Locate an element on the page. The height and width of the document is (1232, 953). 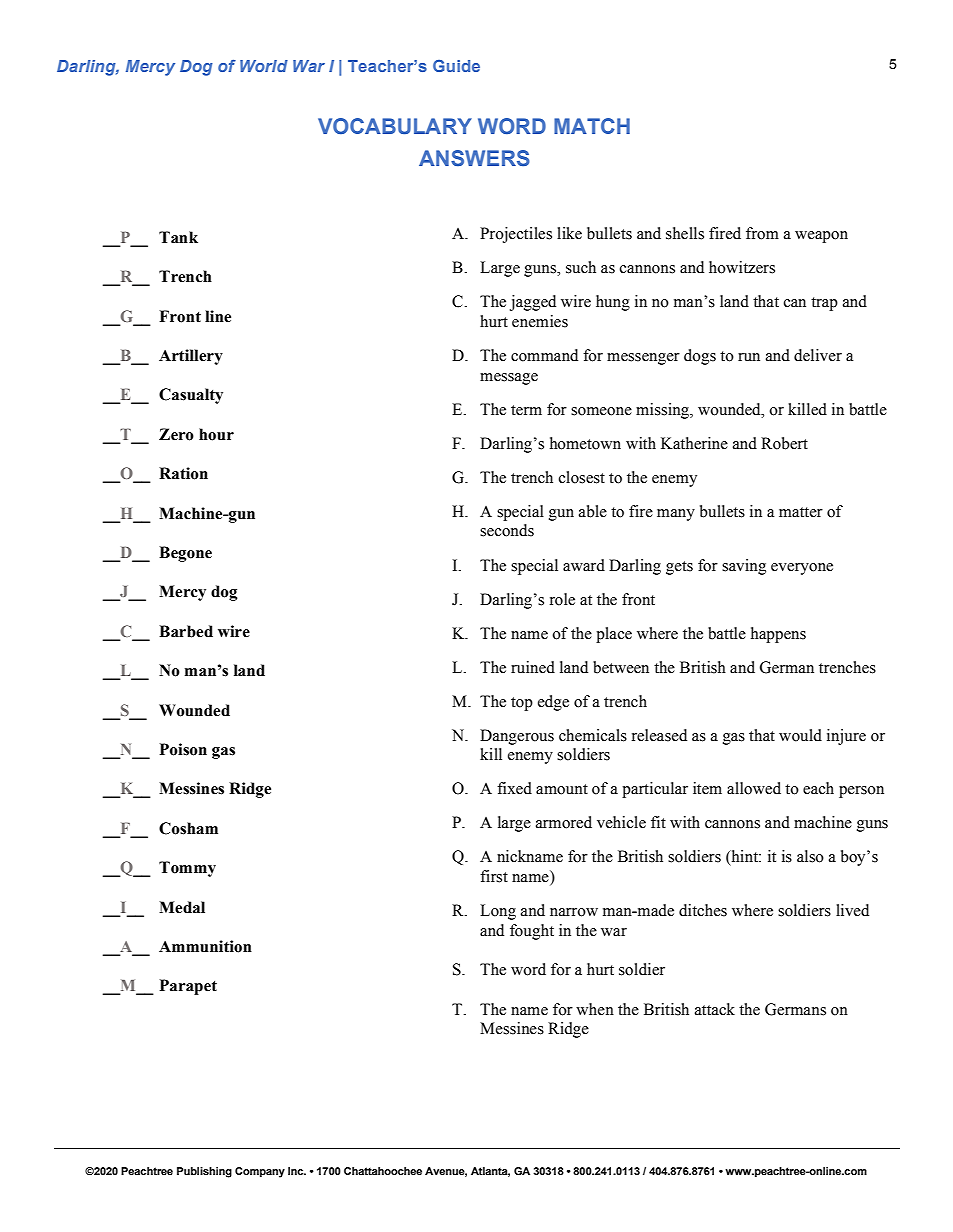
Guide is located at coordinates (456, 66).
